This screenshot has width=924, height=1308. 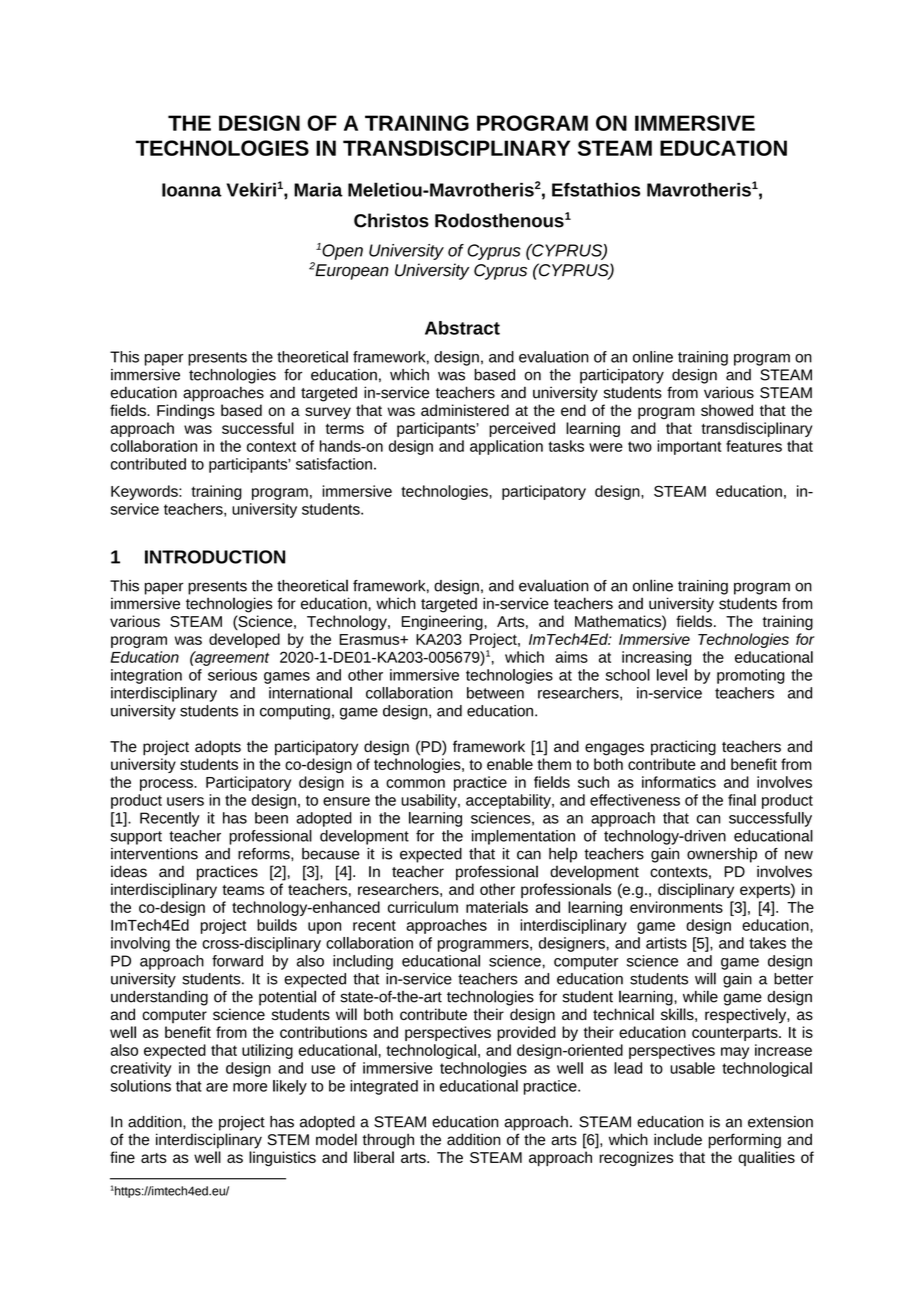 What do you see at coordinates (391, 220) in the screenshot?
I see `Christos` at bounding box center [391, 220].
